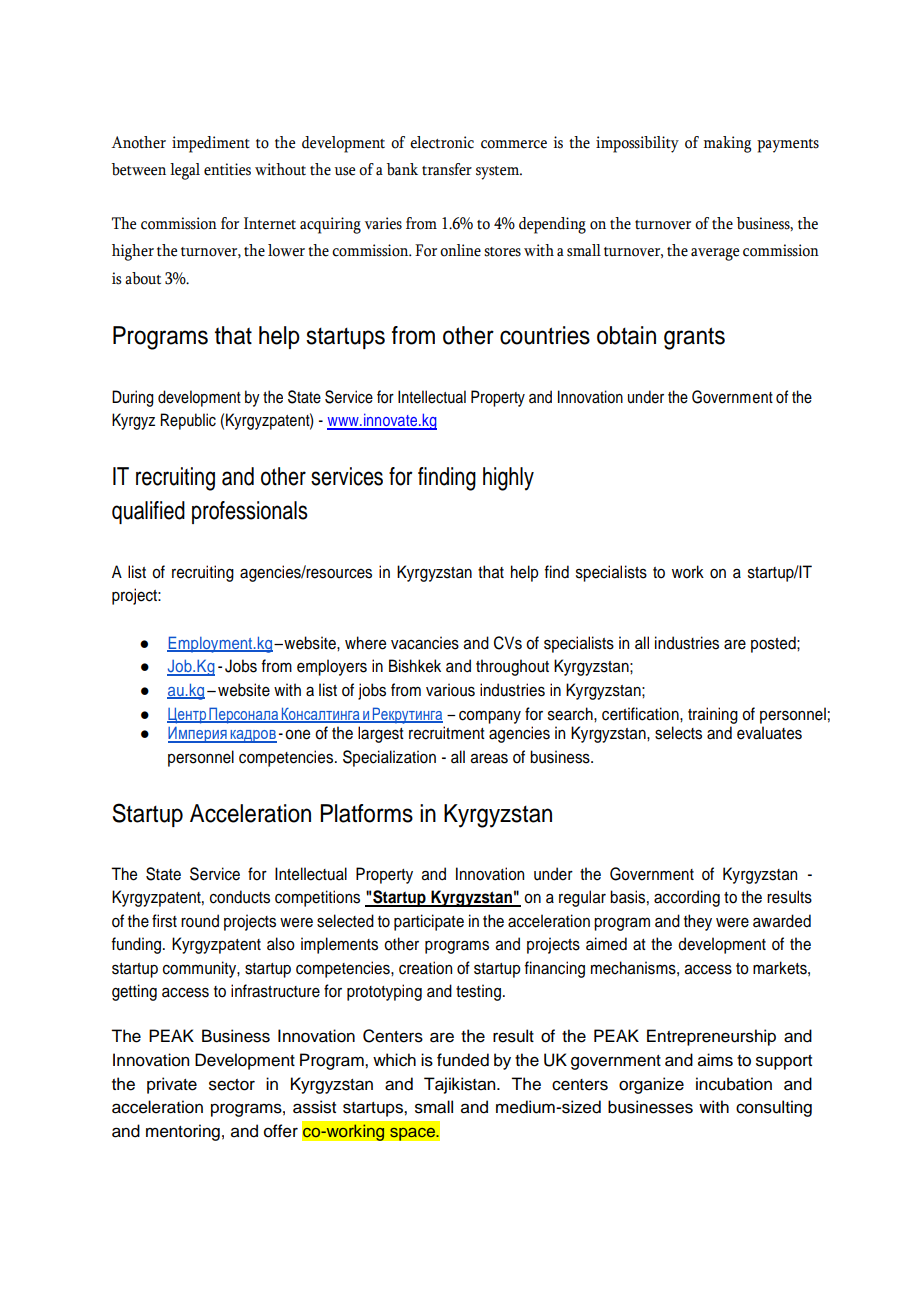 Image resolution: width=924 pixels, height=1307 pixels. I want to click on sector, so click(232, 1085).
